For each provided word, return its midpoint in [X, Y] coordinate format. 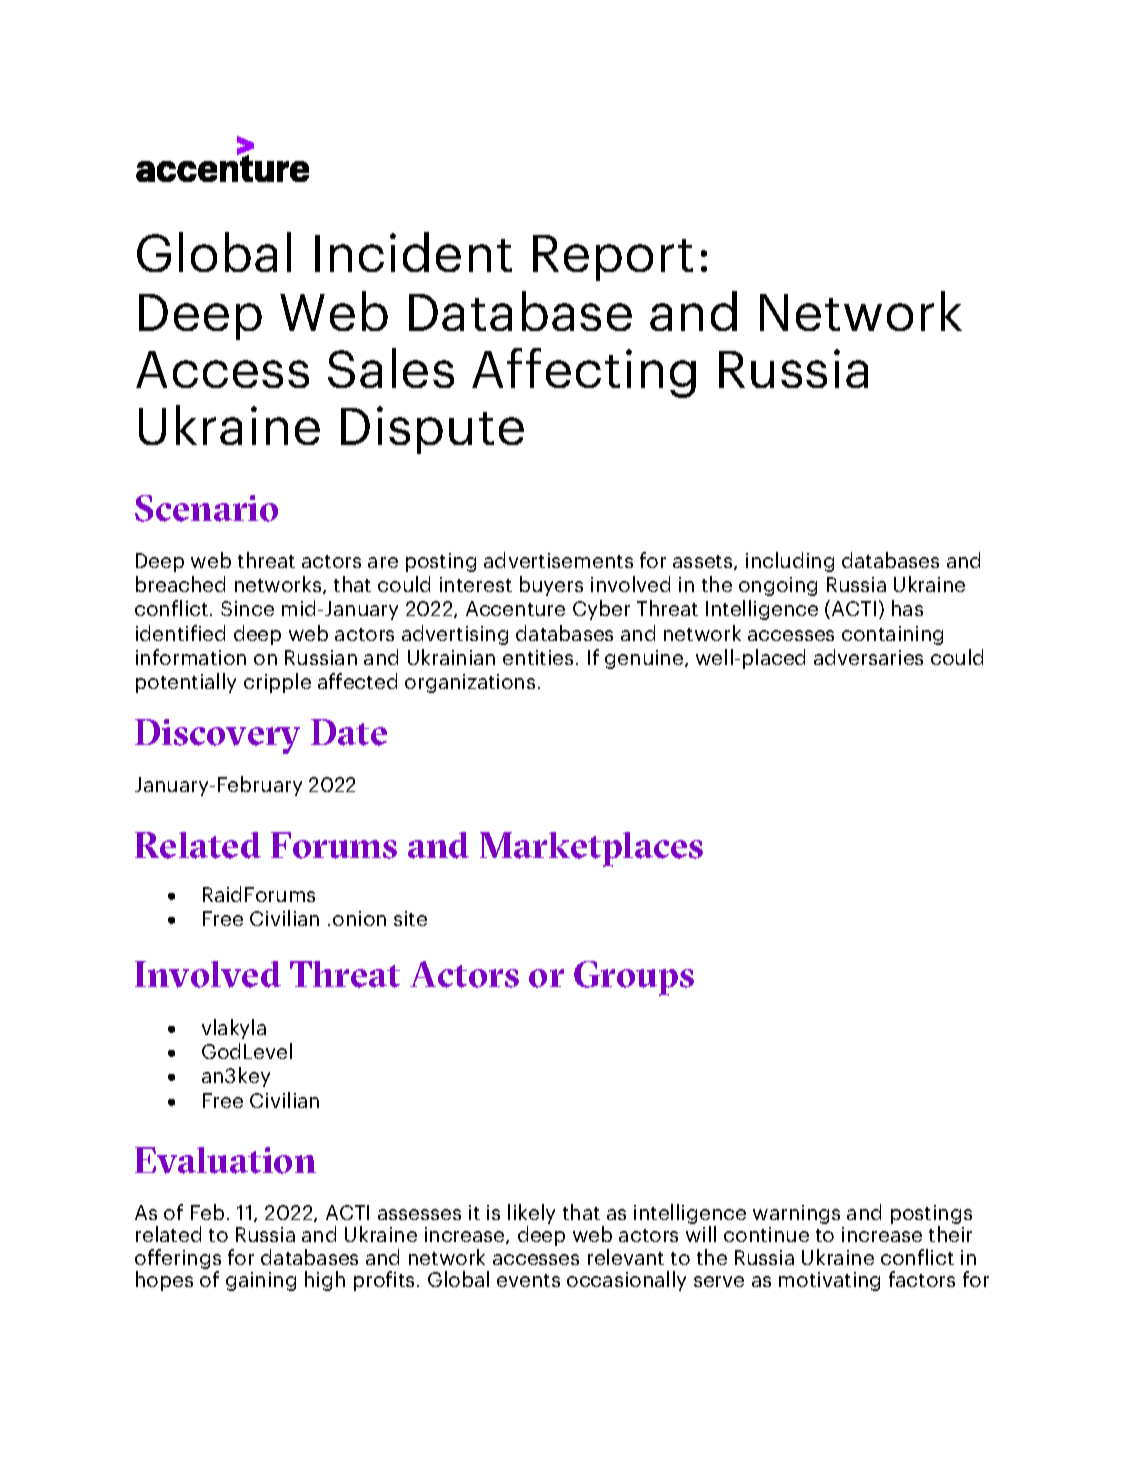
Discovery [217, 736]
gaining [261, 1281]
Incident [413, 252]
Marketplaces [591, 849]
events [528, 1280]
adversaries [868, 657]
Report [613, 258]
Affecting [584, 373]
